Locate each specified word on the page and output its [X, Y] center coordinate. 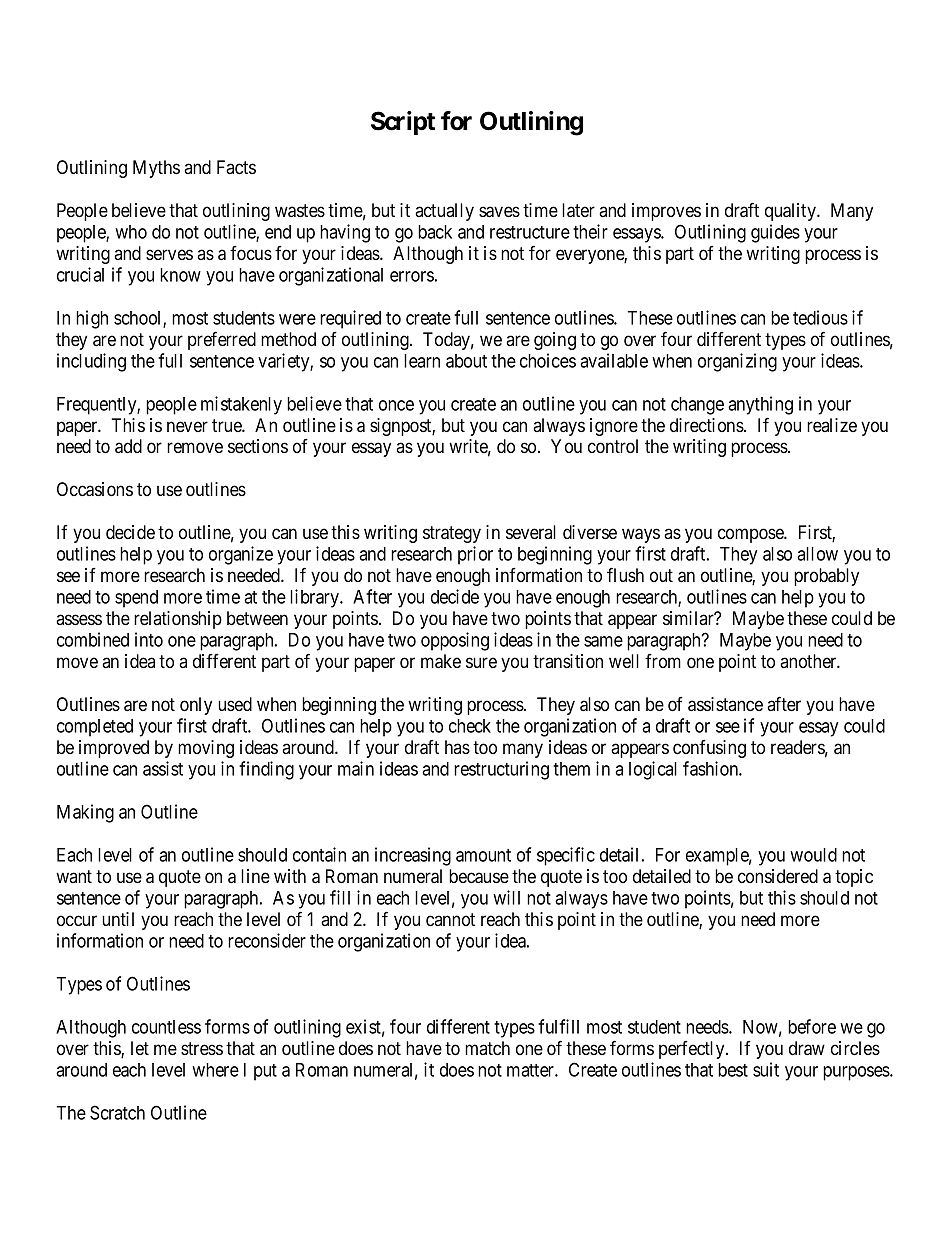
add [128, 446]
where [215, 1070]
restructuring [501, 770]
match [487, 1048]
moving [206, 749]
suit [766, 1069]
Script [403, 123]
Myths [156, 169]
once [396, 405]
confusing [709, 749]
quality [791, 212]
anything [760, 405]
